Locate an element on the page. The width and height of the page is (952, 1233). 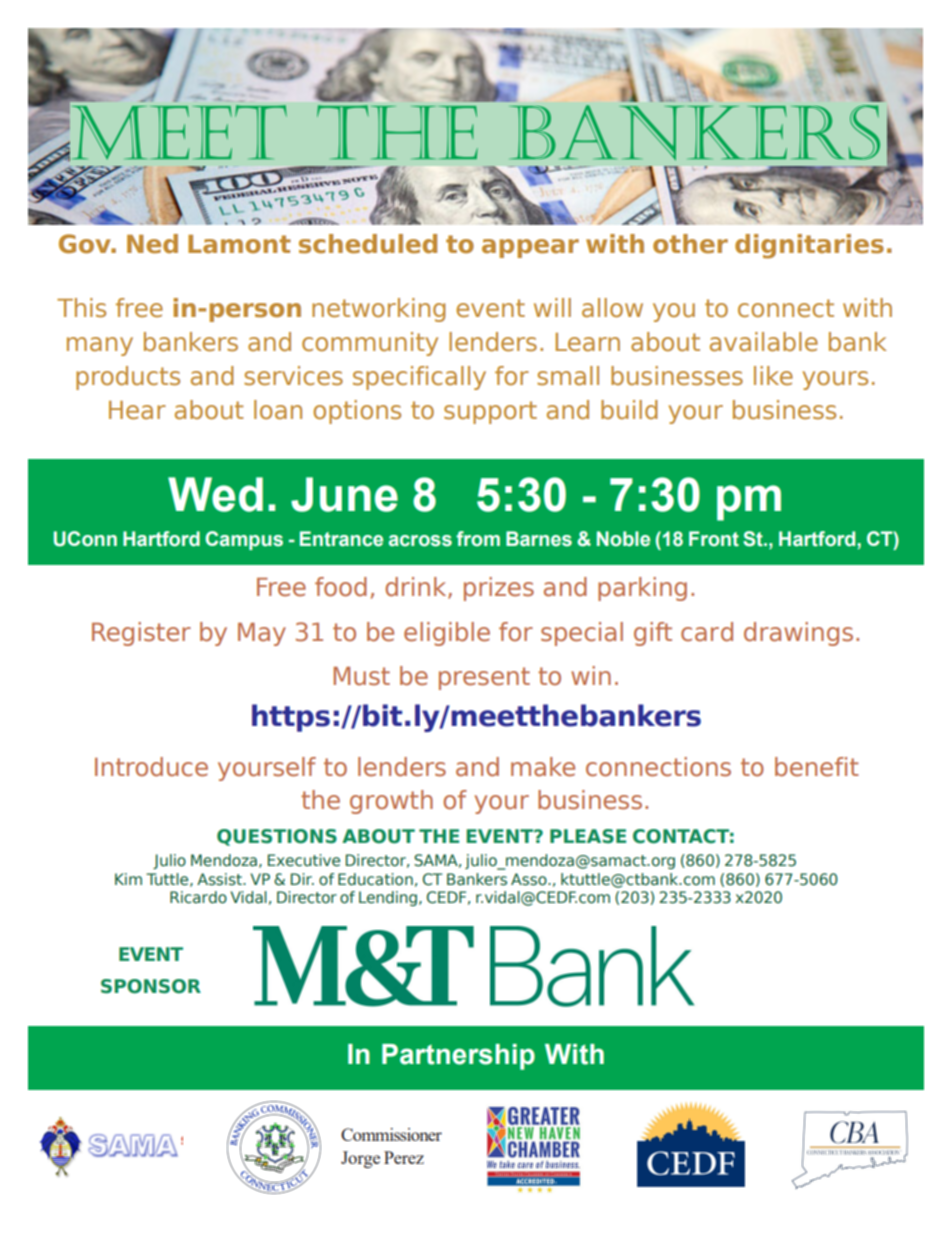
other is located at coordinates (690, 244).
